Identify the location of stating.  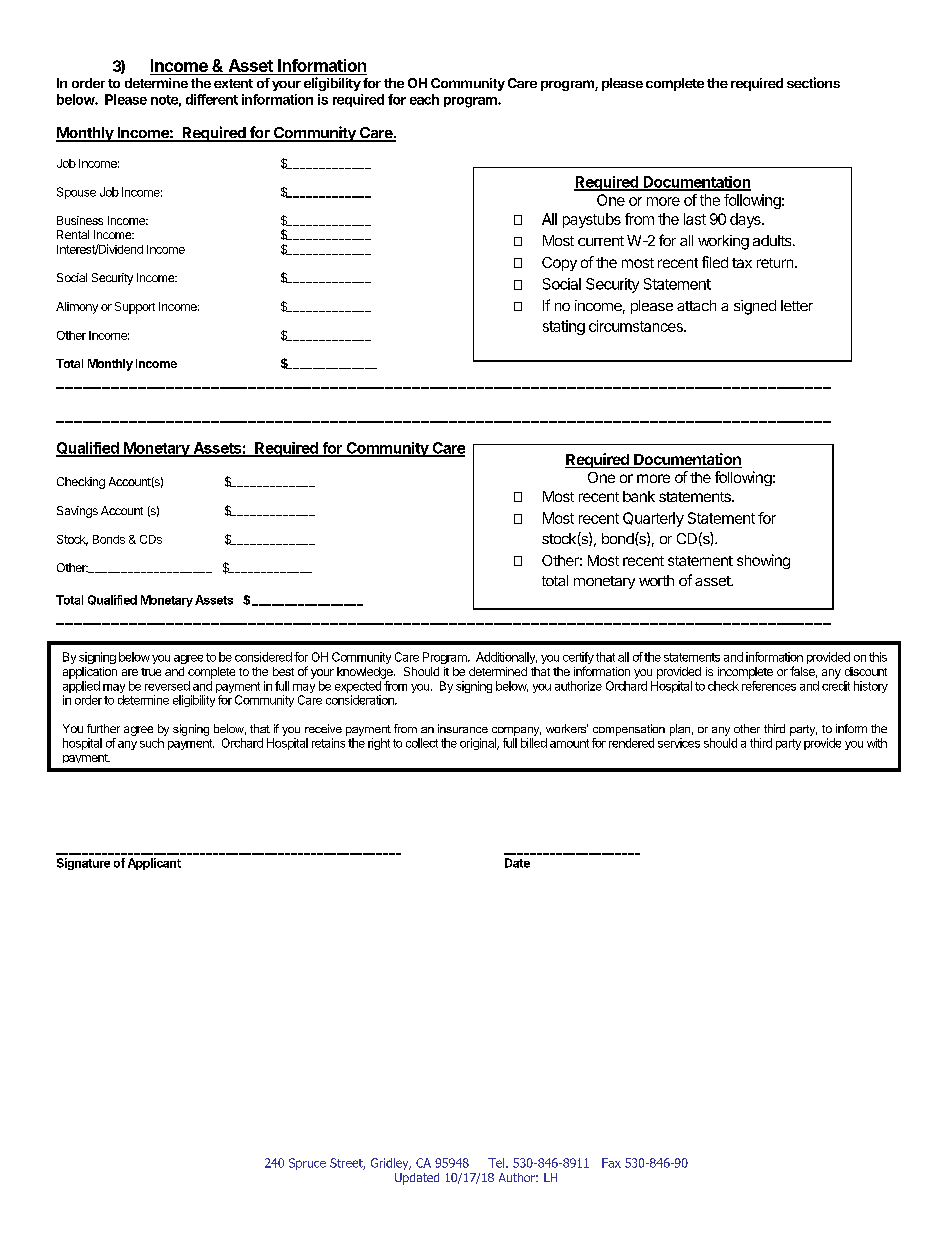
(564, 327).
